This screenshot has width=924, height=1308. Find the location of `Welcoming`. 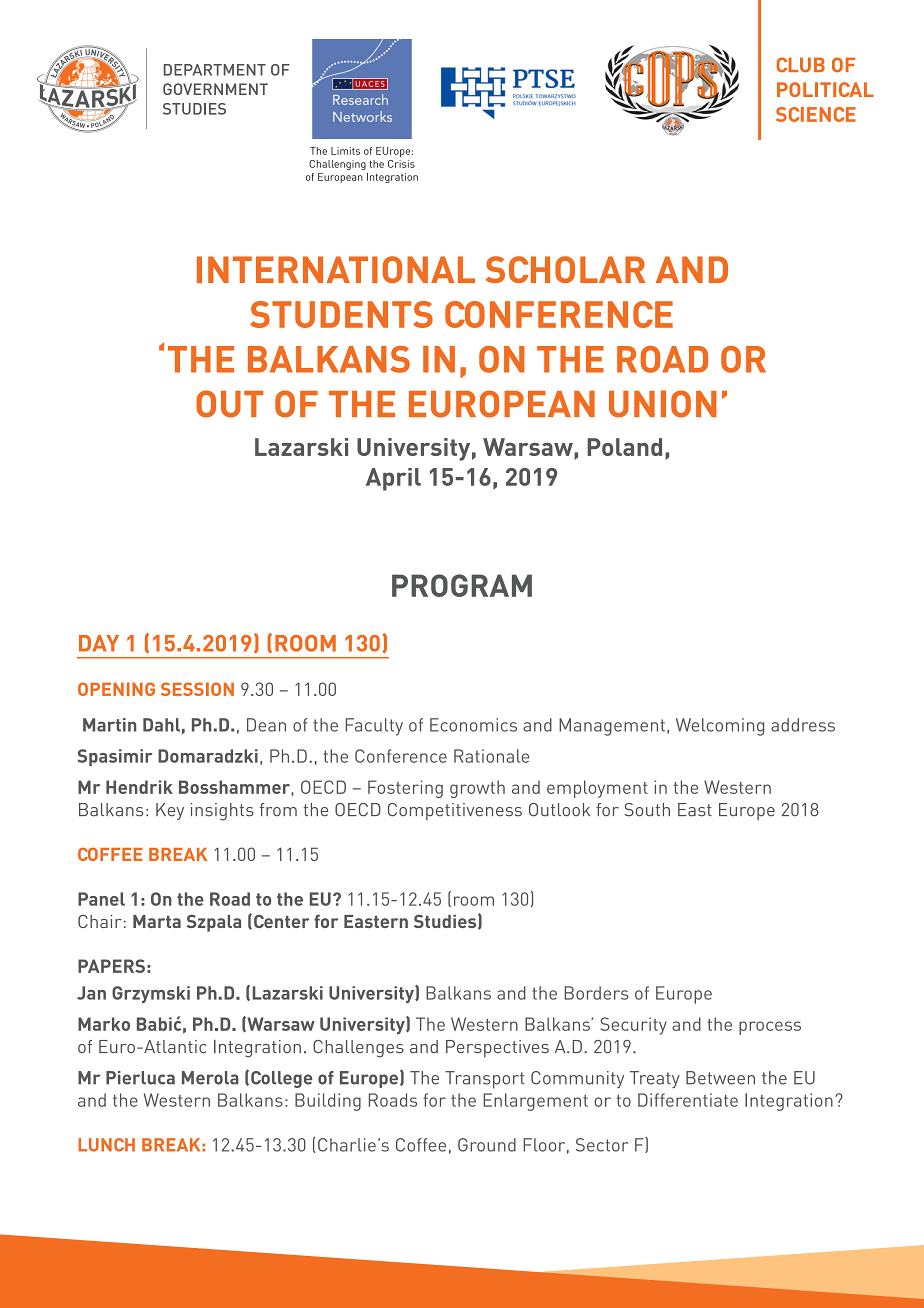

Welcoming is located at coordinates (720, 727).
